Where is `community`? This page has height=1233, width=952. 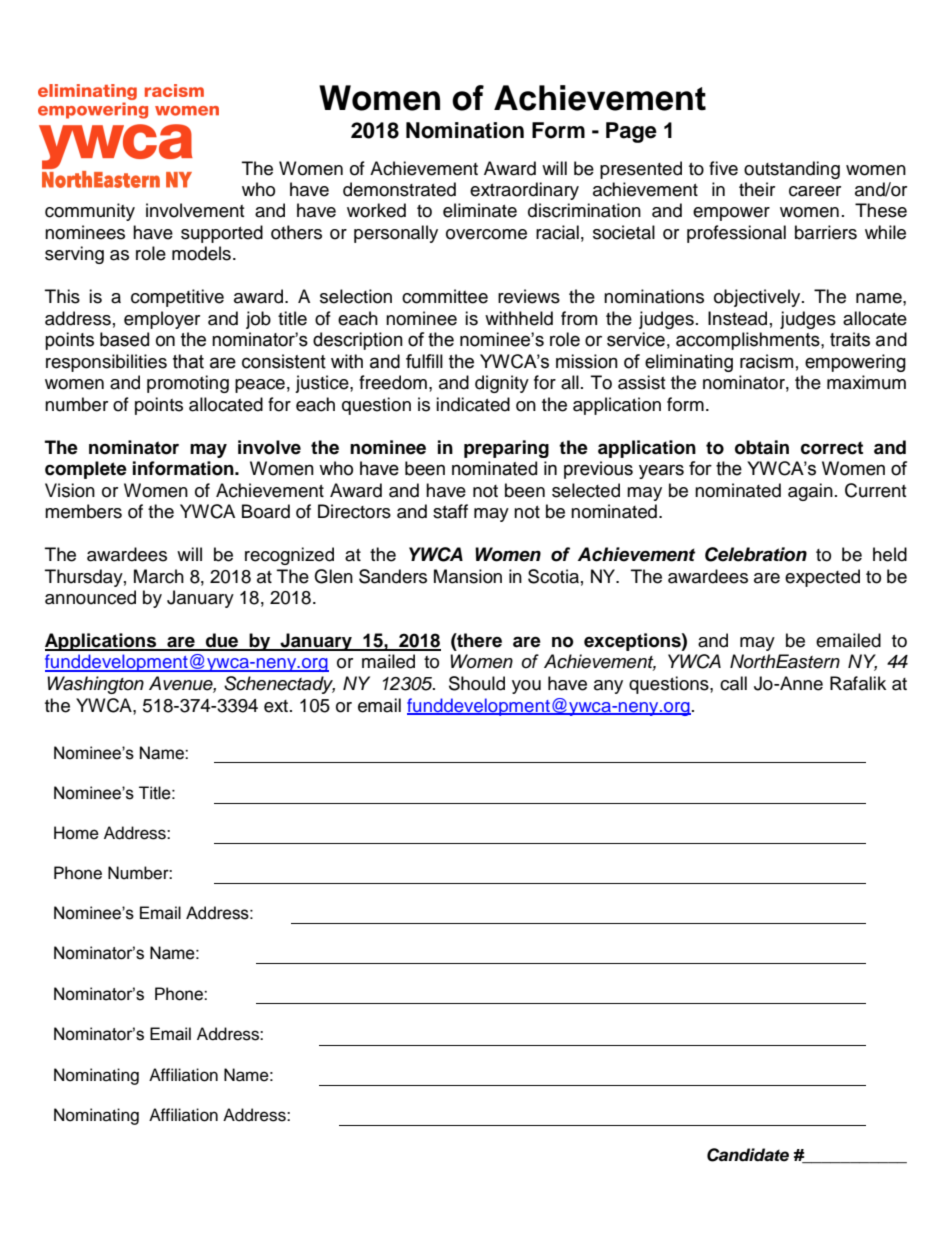 community is located at coordinates (90, 212).
